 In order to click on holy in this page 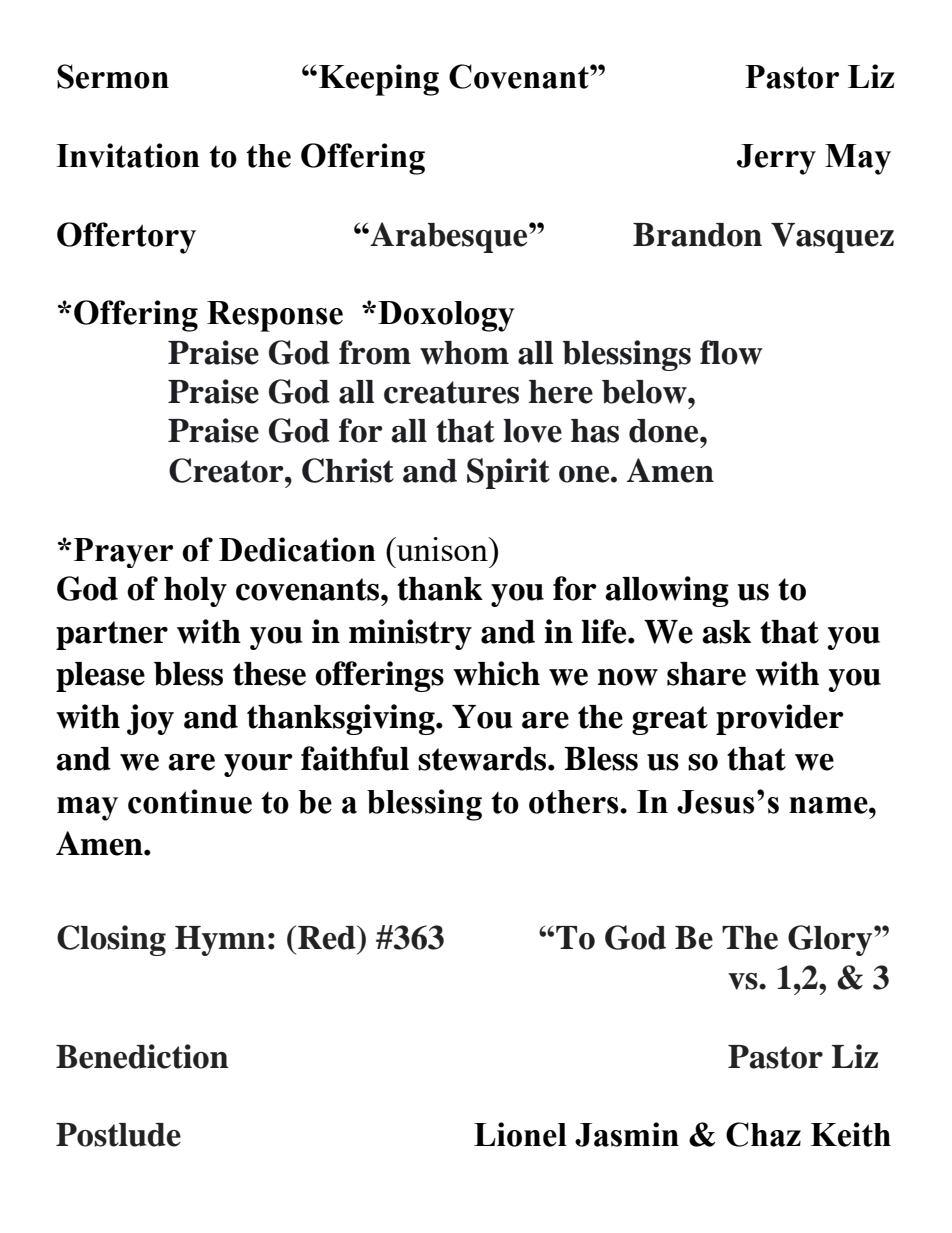, I will do `click(195, 592)`.
